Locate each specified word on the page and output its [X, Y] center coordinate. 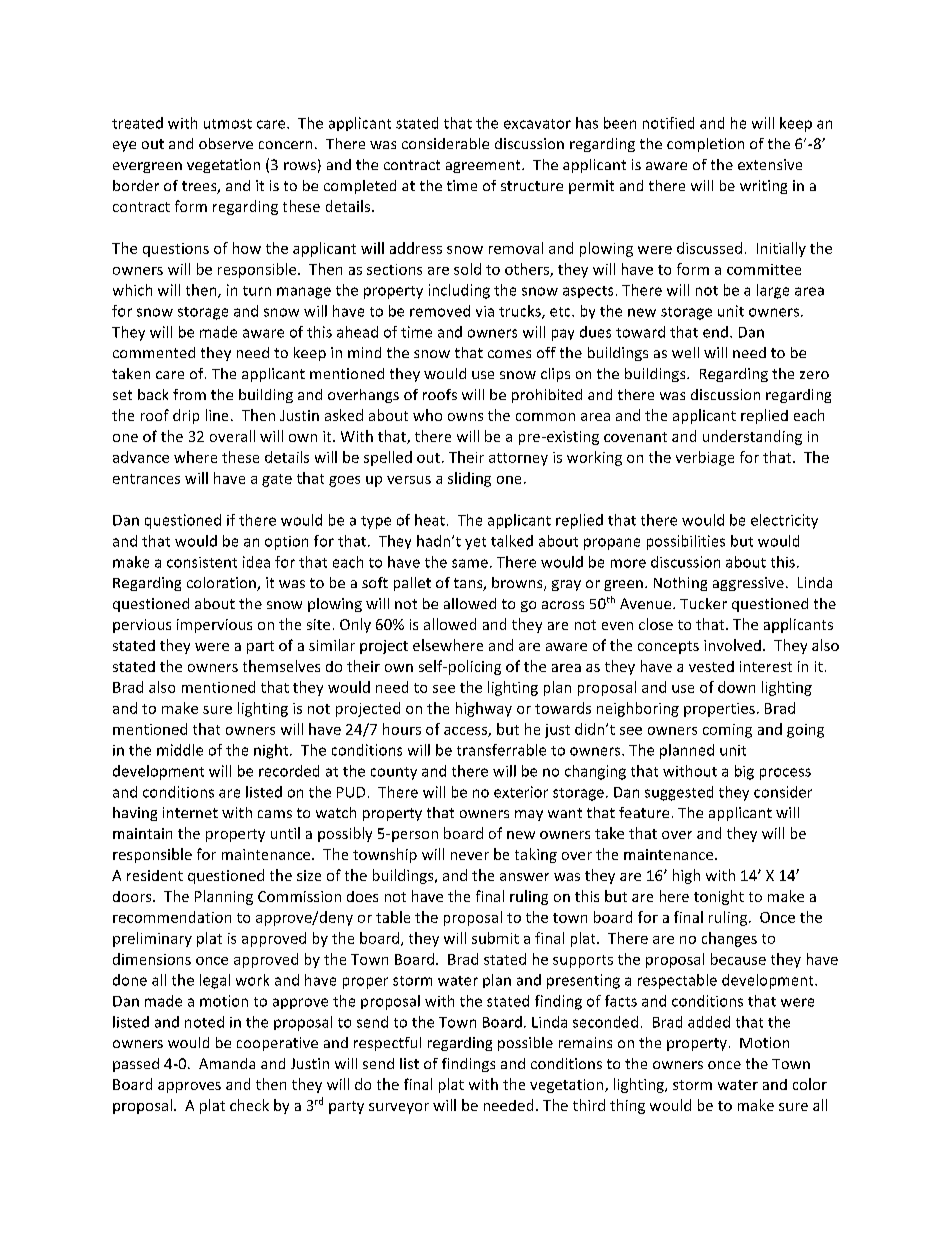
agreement [484, 166]
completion [705, 145]
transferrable [501, 750]
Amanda [227, 1063]
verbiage [705, 458]
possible [525, 1044]
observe [226, 143]
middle [180, 750]
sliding [469, 479]
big [744, 772]
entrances [146, 479]
